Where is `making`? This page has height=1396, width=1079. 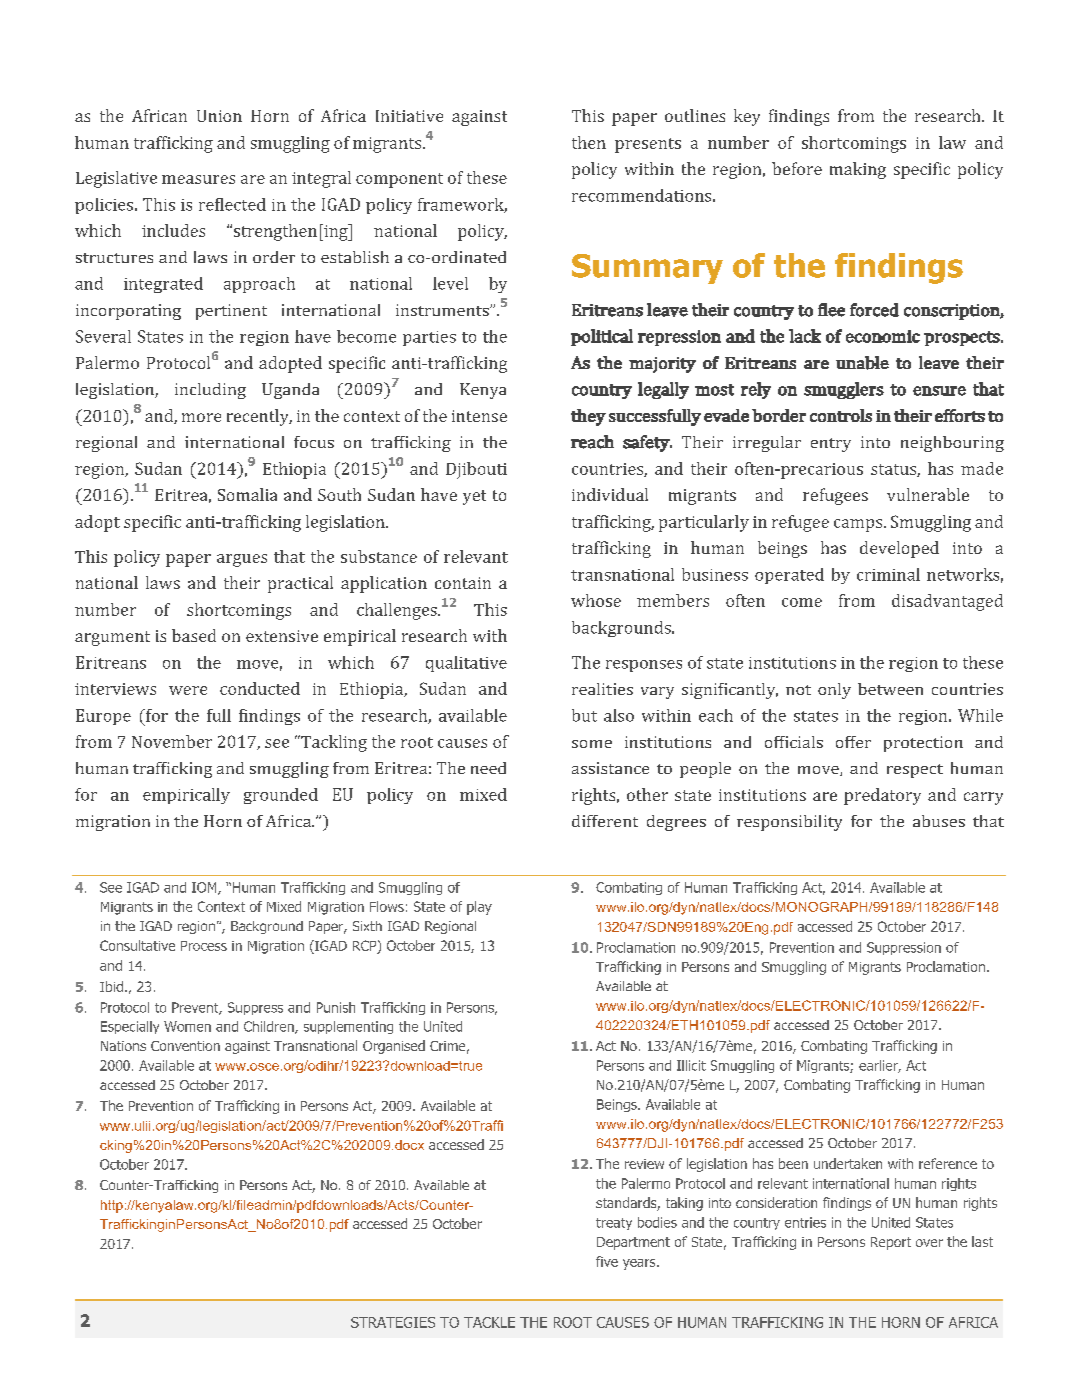
making is located at coordinates (858, 170).
